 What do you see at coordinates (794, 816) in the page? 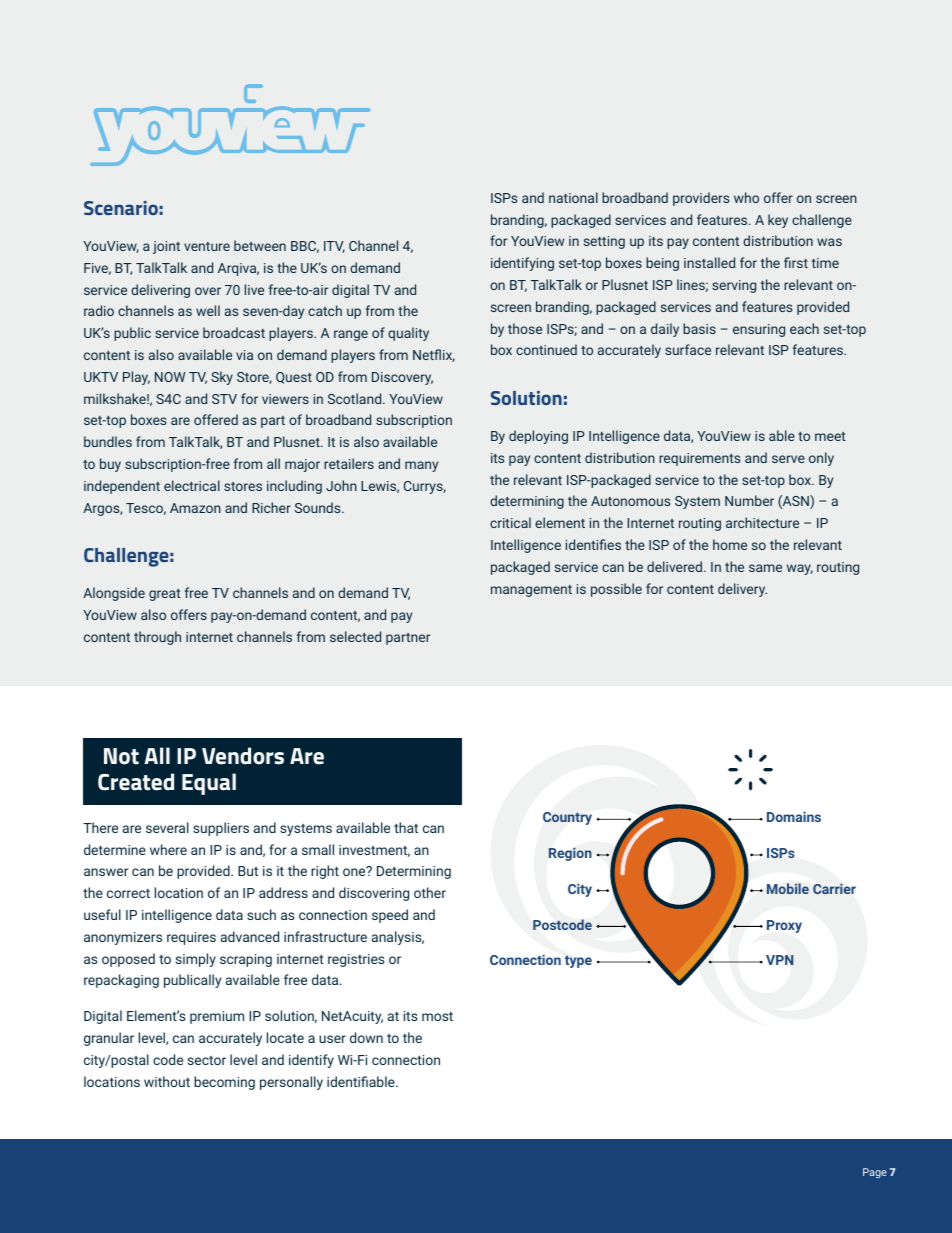
I see `Domains` at bounding box center [794, 816].
